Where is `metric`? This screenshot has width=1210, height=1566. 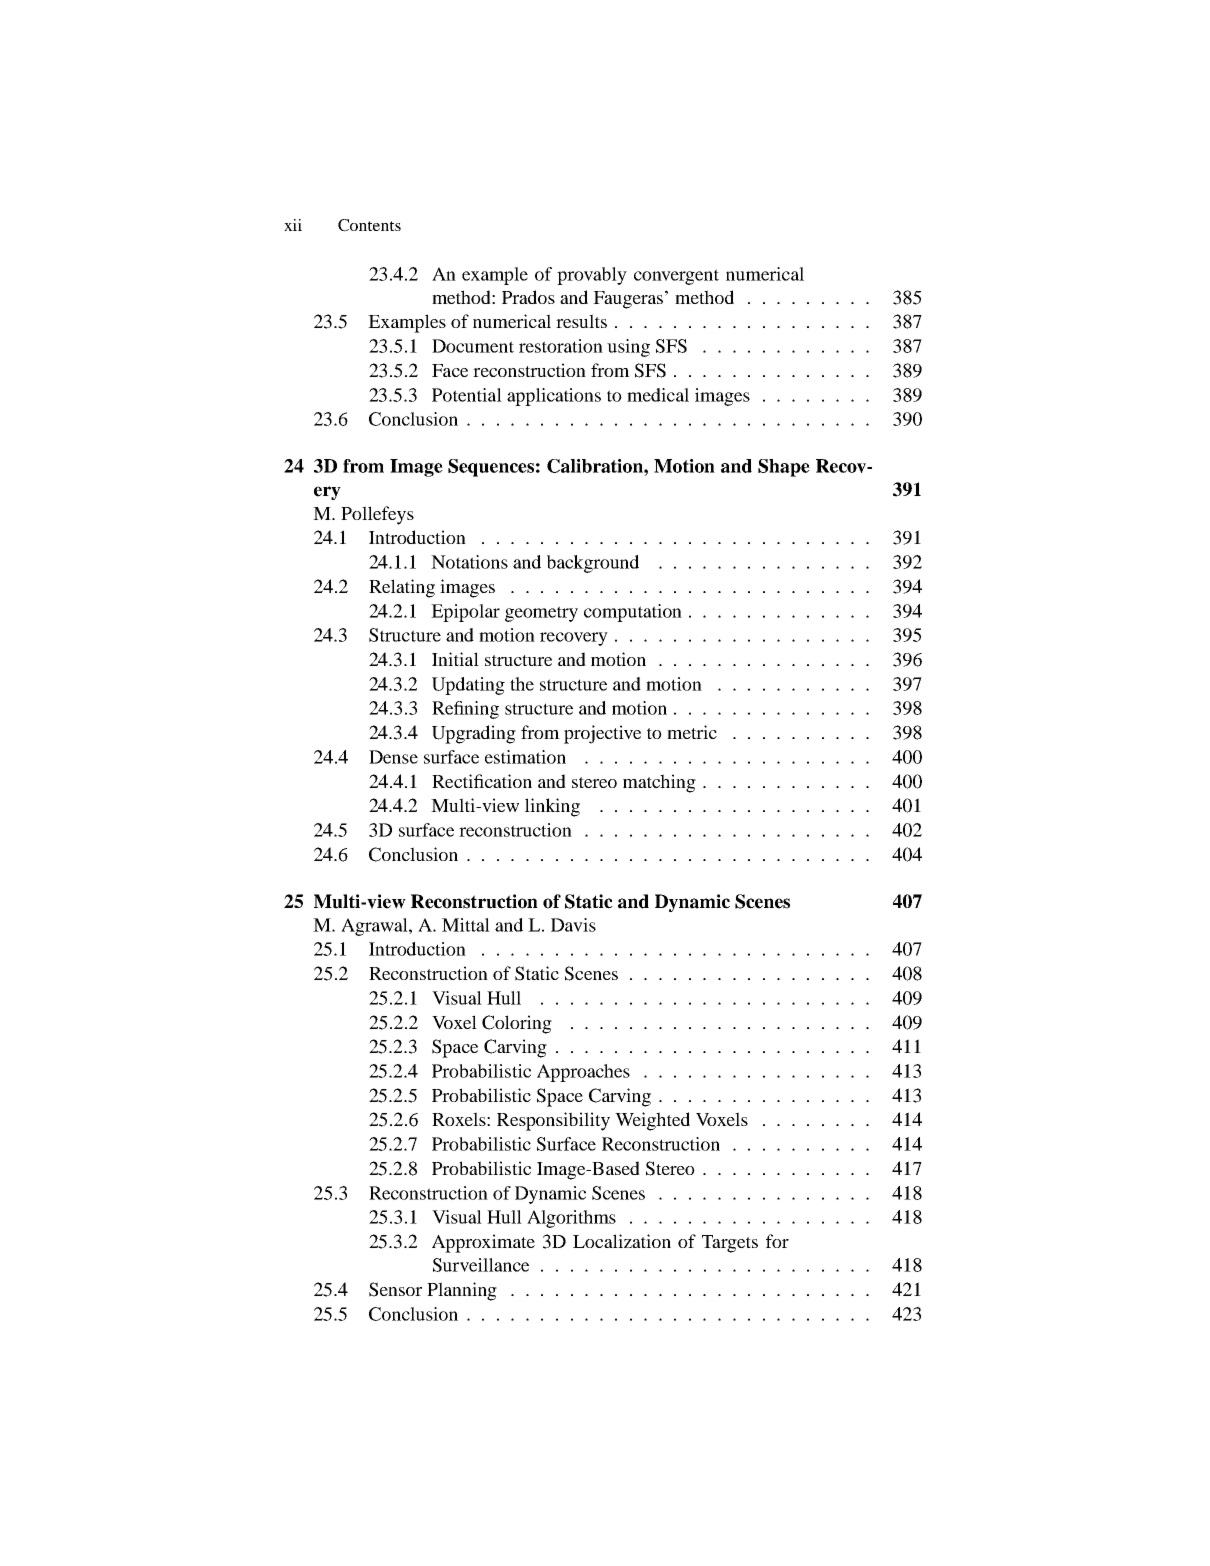
metric is located at coordinates (692, 732).
